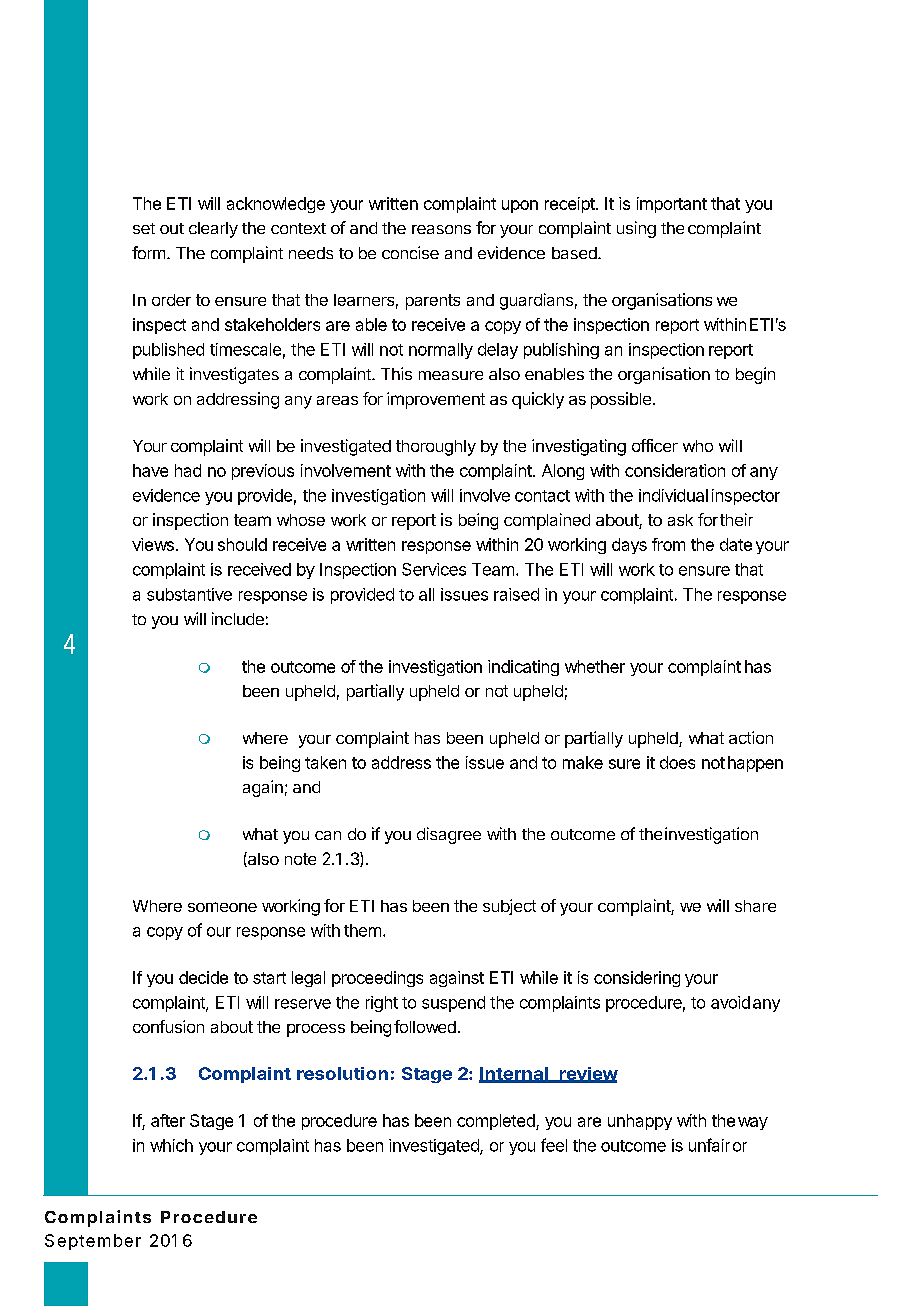 The height and width of the image is (1307, 924). Describe the element at coordinates (595, 666) in the image. I see `whether` at that location.
